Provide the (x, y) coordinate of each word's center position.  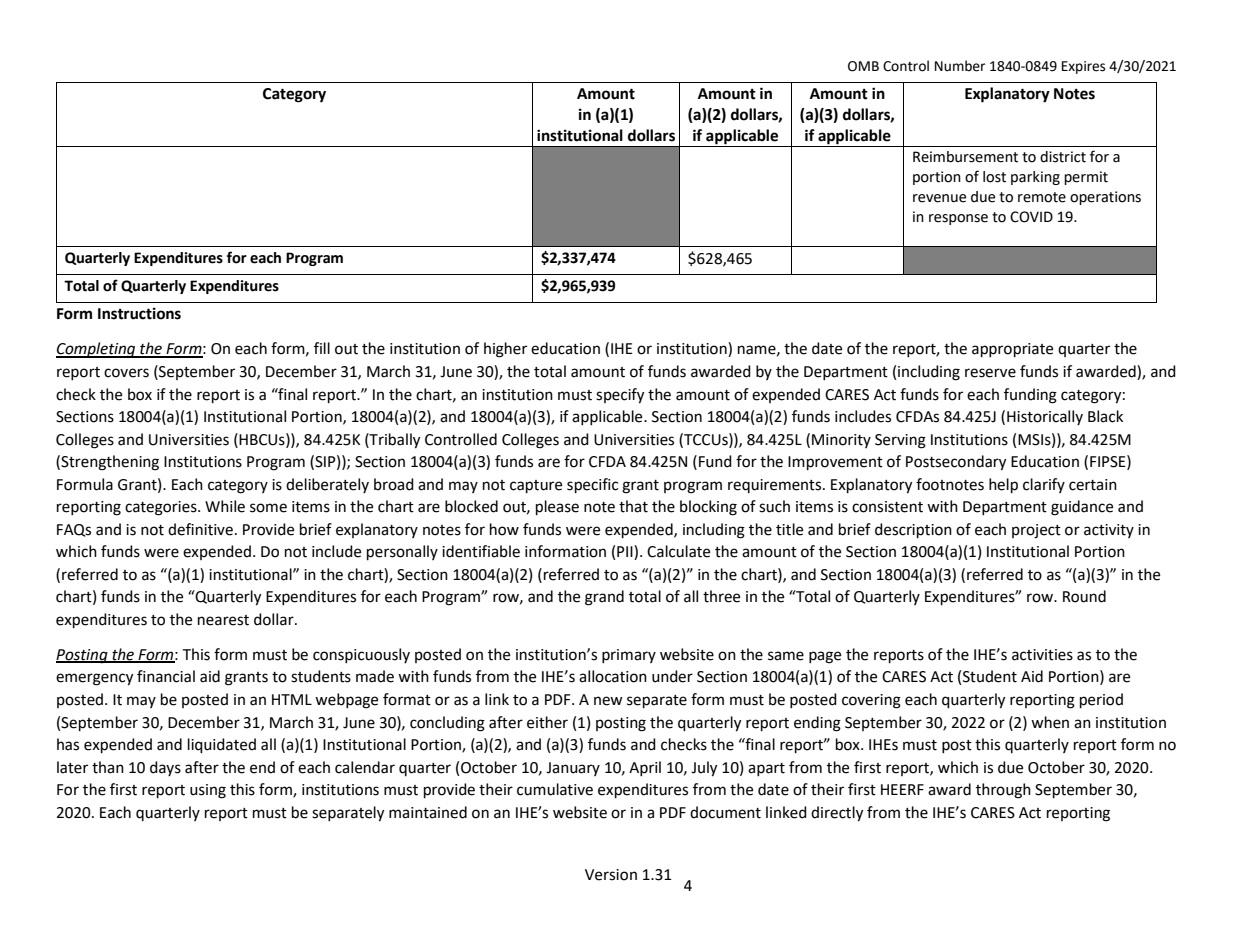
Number (960, 66)
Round (1084, 596)
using (208, 791)
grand (604, 598)
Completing (97, 350)
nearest (223, 620)
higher (505, 350)
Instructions (139, 313)
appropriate (1012, 350)
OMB (863, 66)
